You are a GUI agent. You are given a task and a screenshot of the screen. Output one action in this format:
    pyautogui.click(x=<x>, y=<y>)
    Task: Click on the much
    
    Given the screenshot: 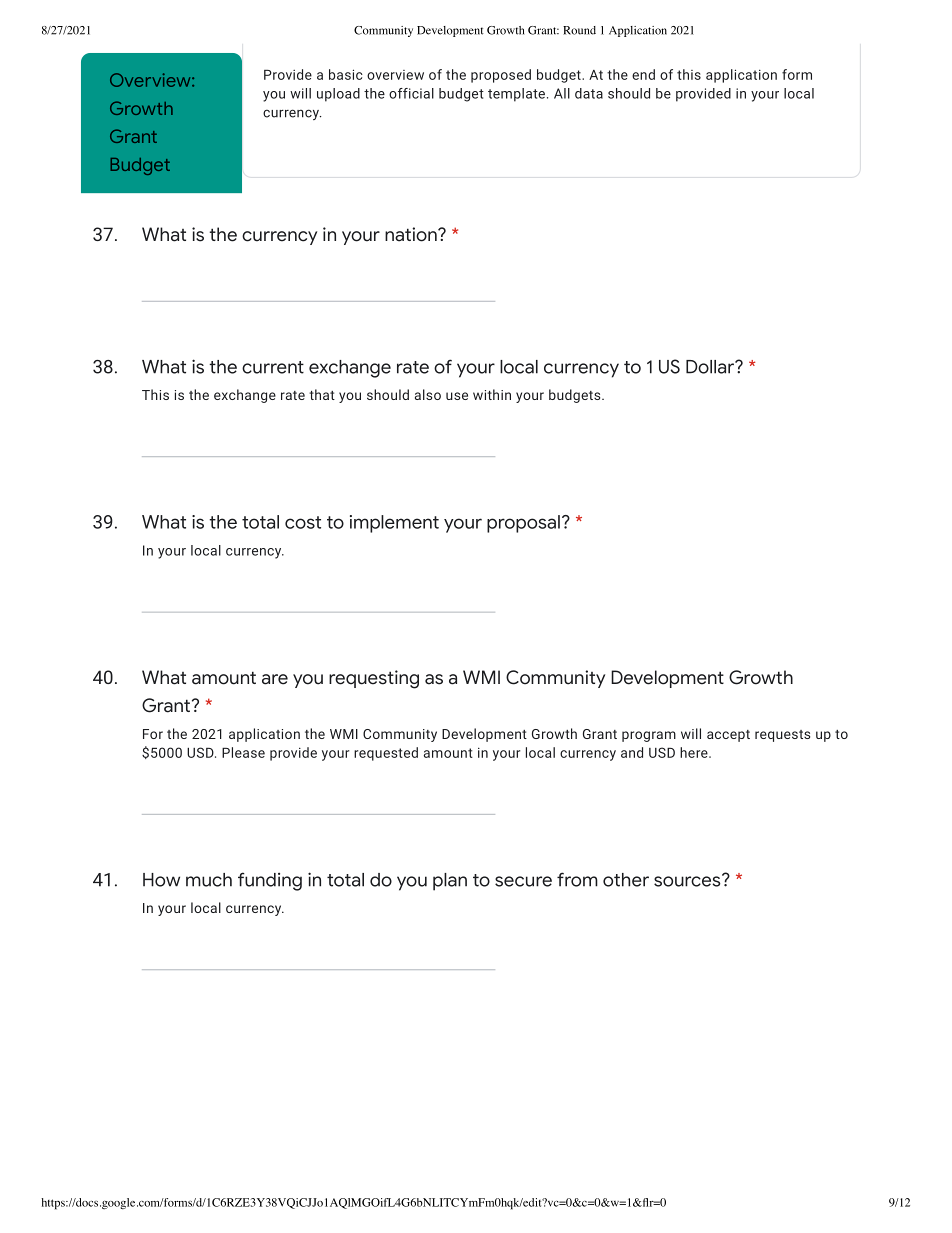 What is the action you would take?
    pyautogui.click(x=209, y=880)
